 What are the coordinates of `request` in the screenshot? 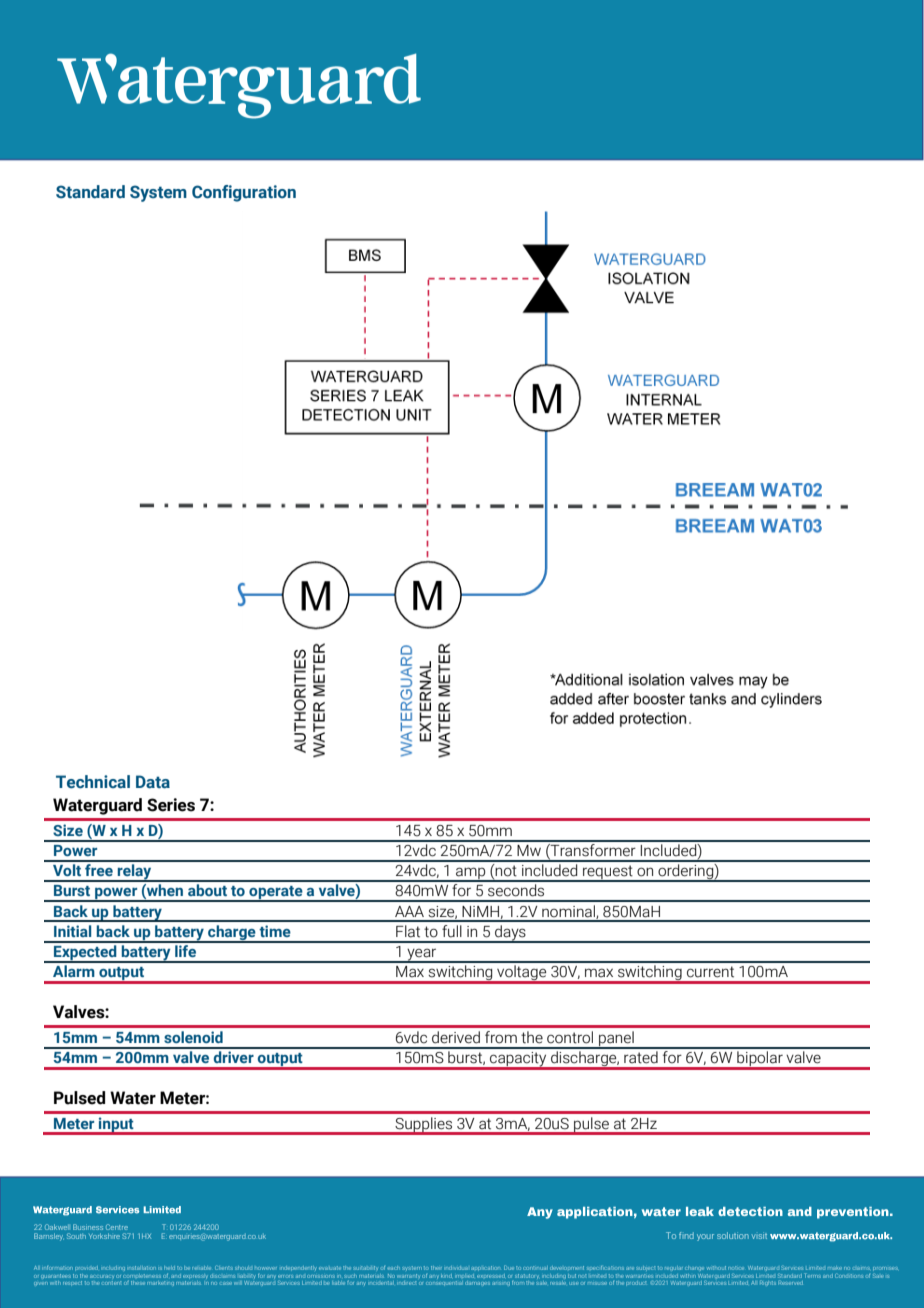 It's located at (608, 873).
